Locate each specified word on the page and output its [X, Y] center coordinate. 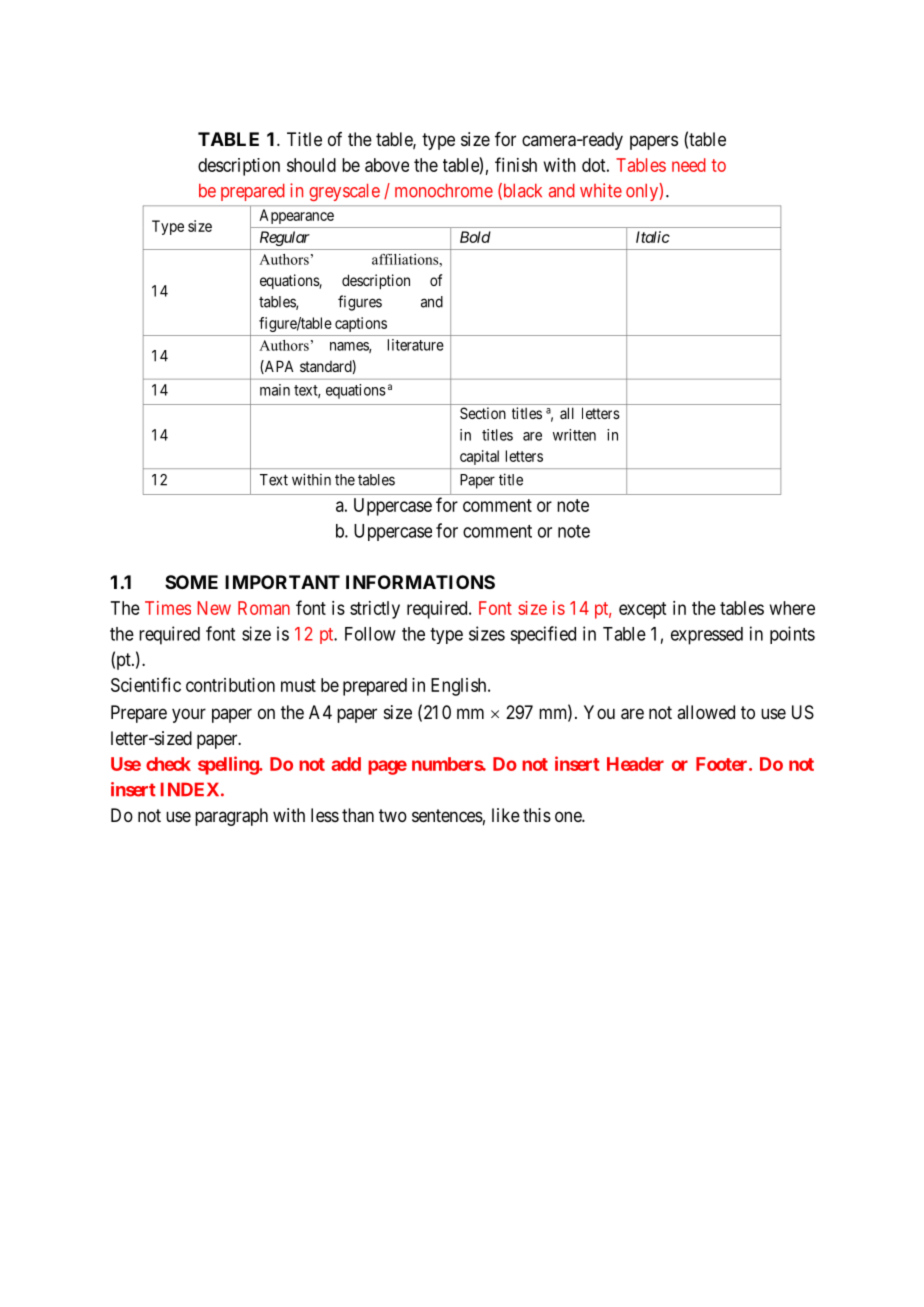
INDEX [190, 789]
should [311, 165]
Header [635, 764]
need [689, 165]
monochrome [444, 190]
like [506, 815]
